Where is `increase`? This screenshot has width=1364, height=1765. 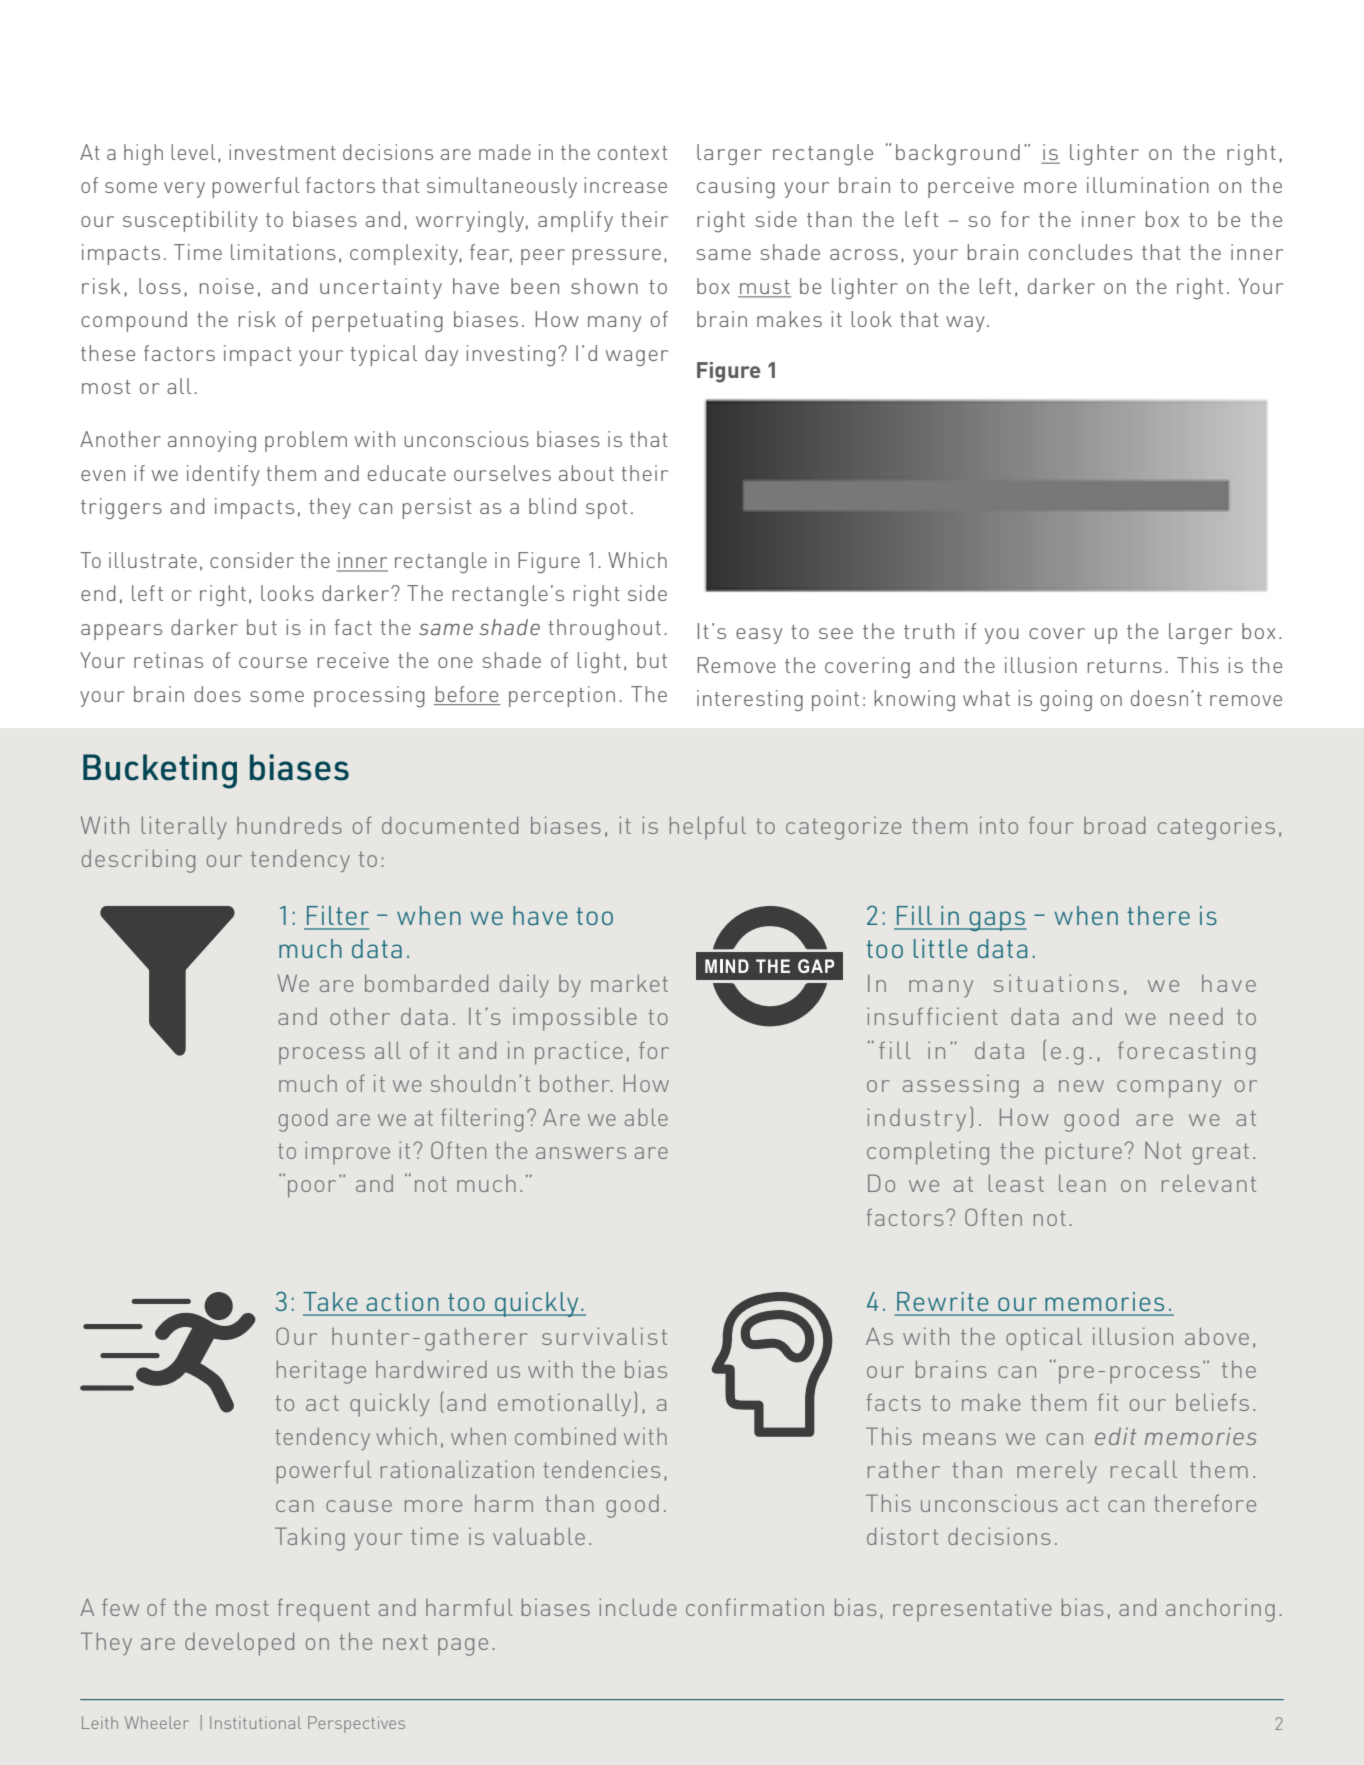 increase is located at coordinates (625, 185).
